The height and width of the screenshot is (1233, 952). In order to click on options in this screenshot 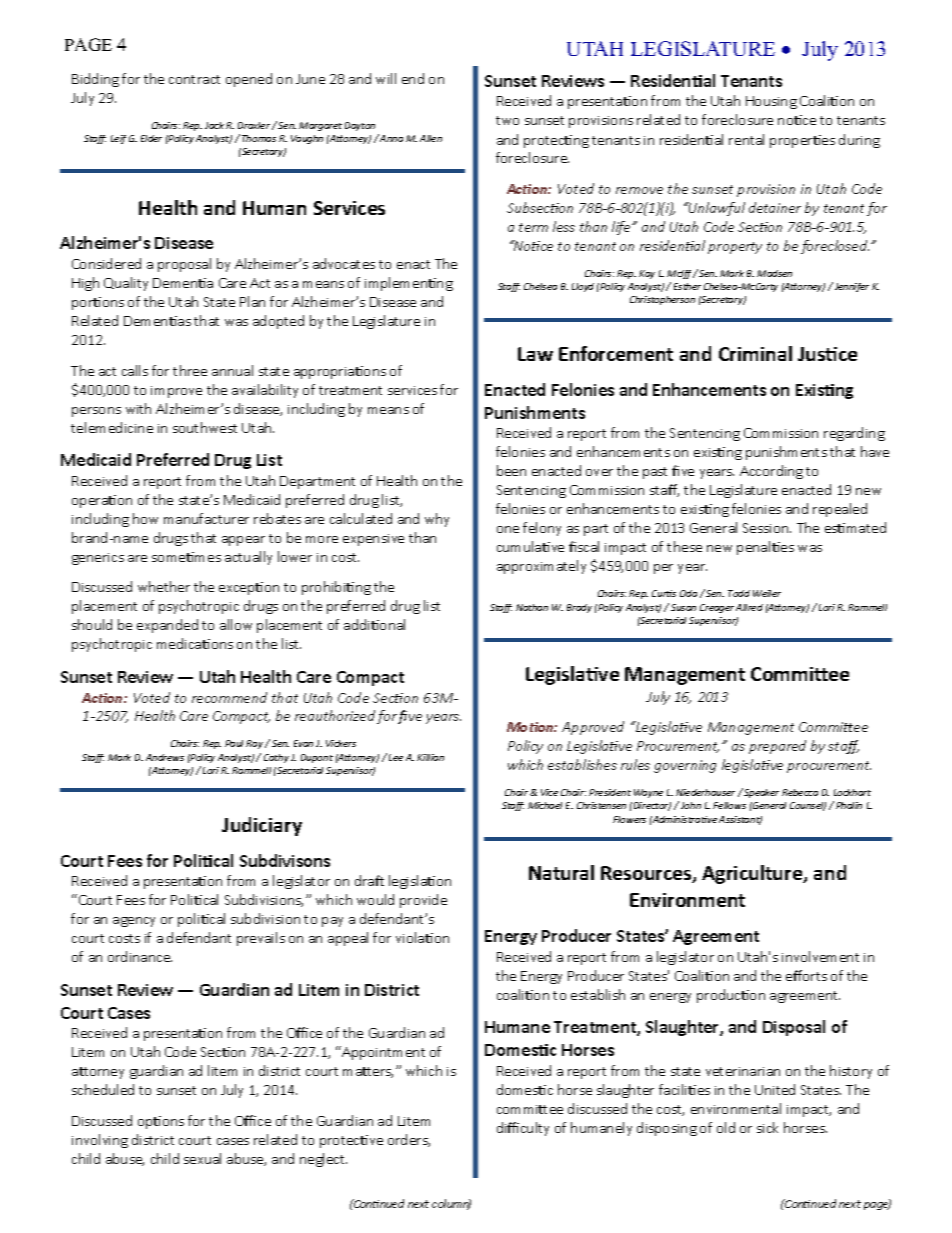, I will do `click(161, 1122)`.
